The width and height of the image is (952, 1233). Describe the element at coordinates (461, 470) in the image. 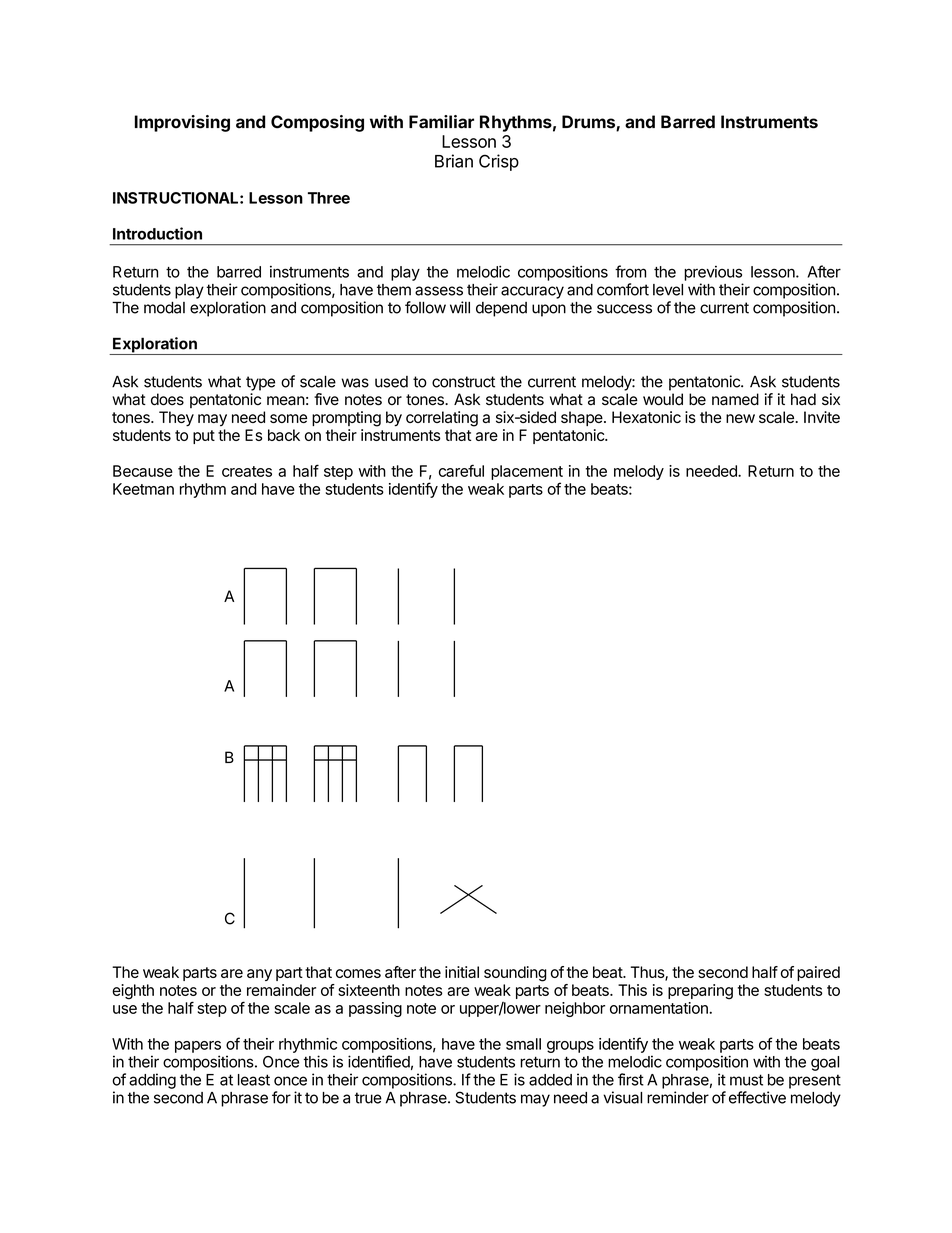

I see `careful` at that location.
